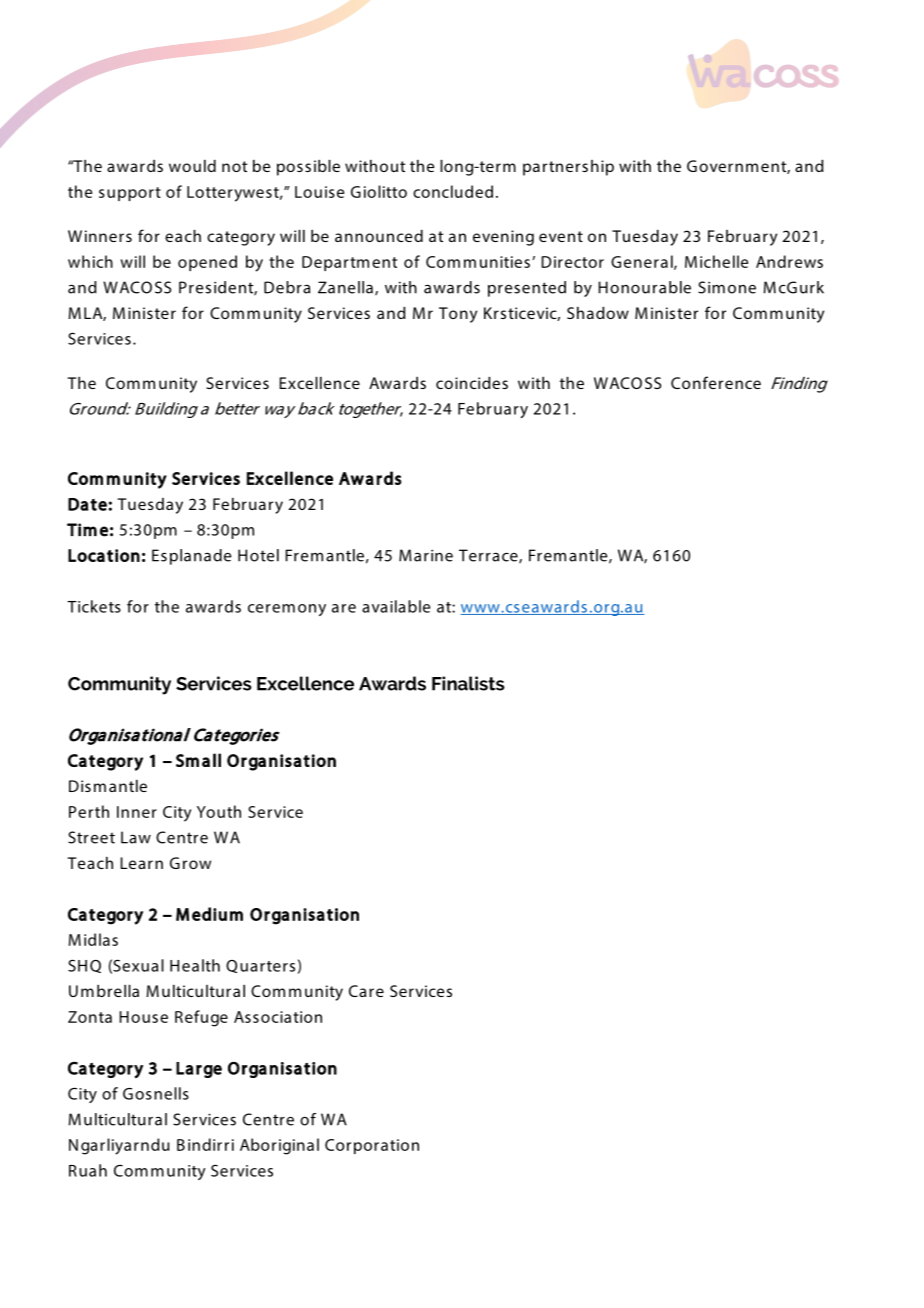 The width and height of the document is (924, 1308). I want to click on Michelle, so click(716, 261).
